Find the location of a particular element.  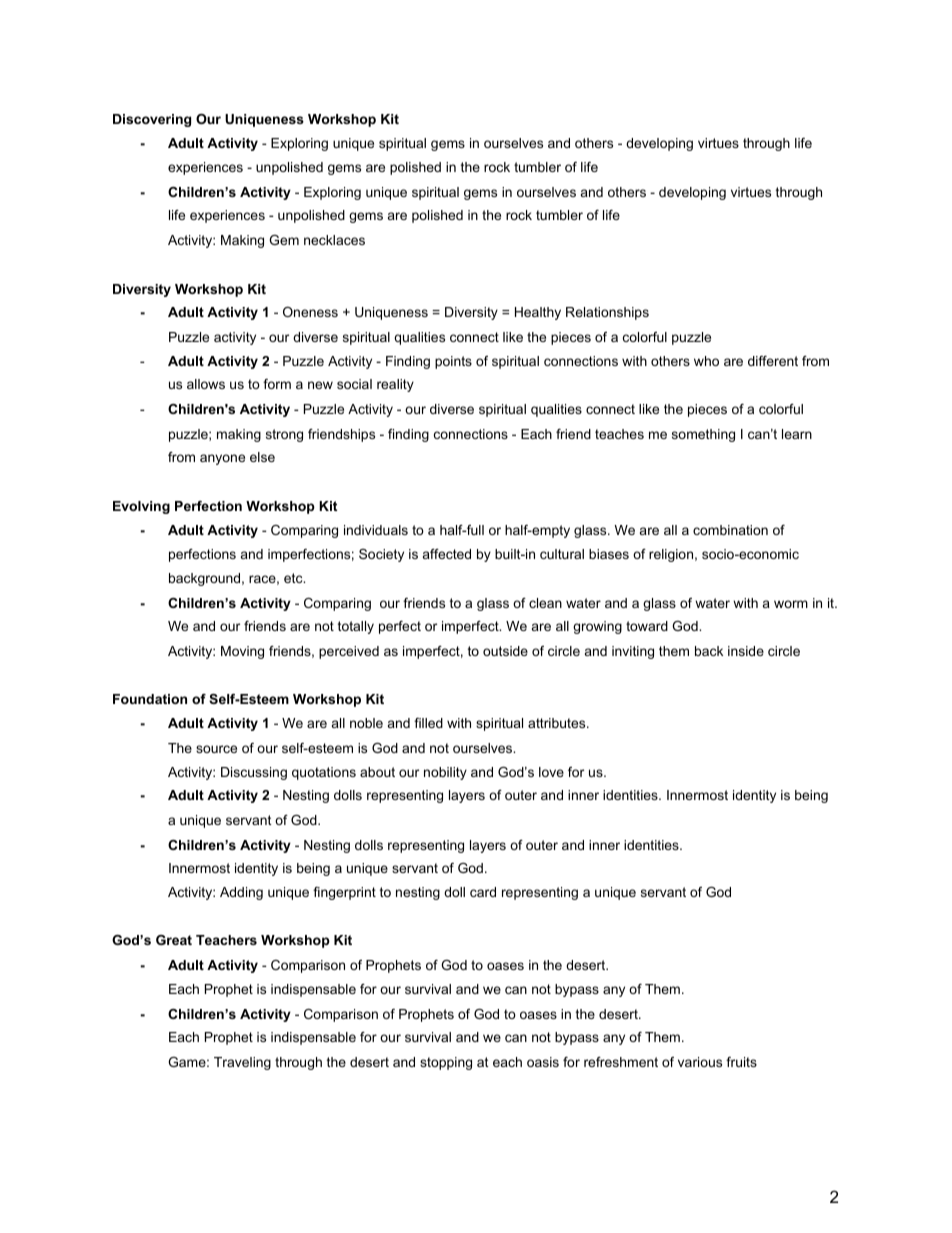

religion is located at coordinates (671, 555).
